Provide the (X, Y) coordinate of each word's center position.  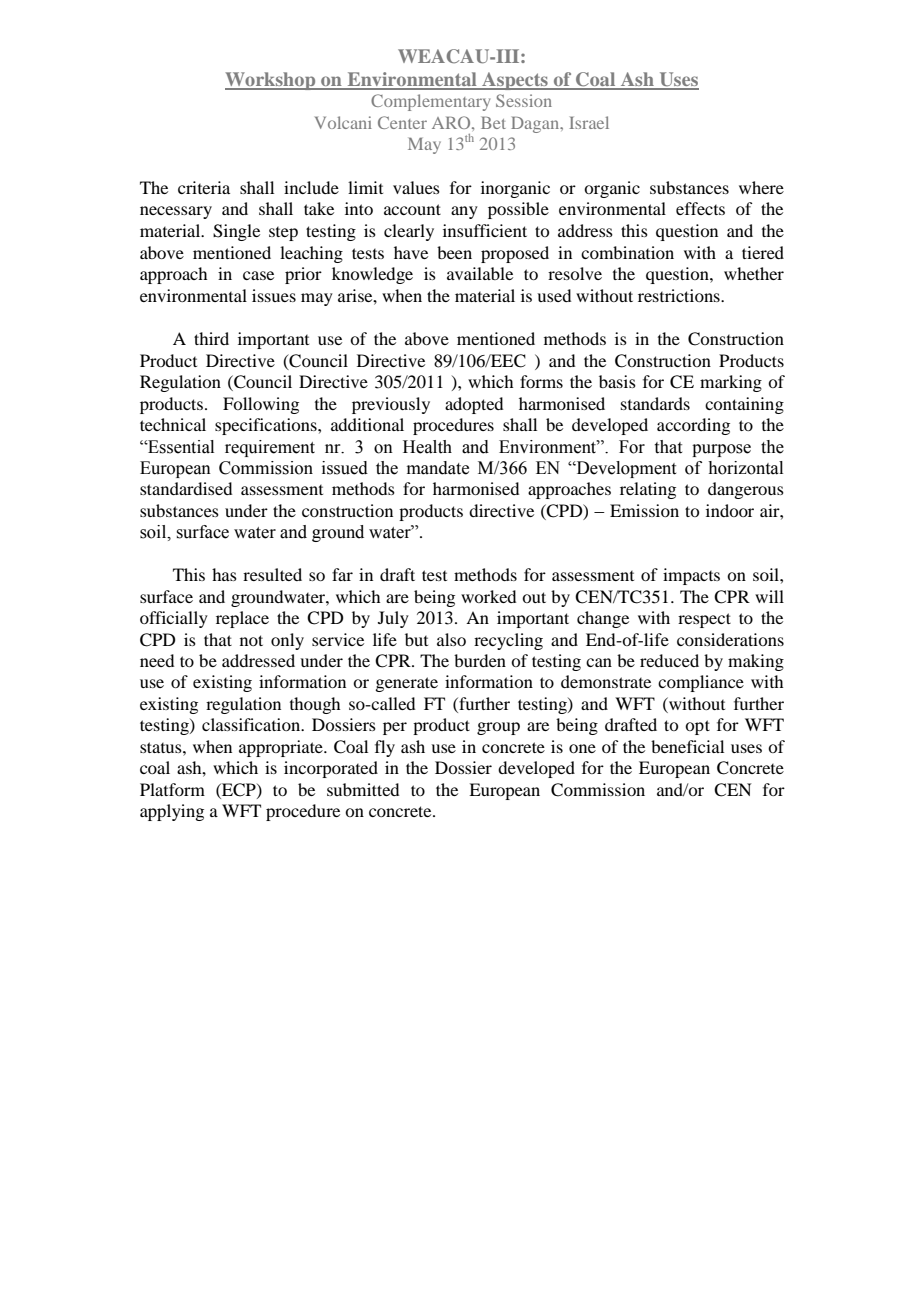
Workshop (271, 81)
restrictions (680, 295)
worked (488, 596)
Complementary (430, 102)
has (224, 574)
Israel (589, 122)
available (480, 273)
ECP (239, 790)
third (211, 338)
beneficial (687, 746)
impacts (691, 576)
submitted (363, 789)
